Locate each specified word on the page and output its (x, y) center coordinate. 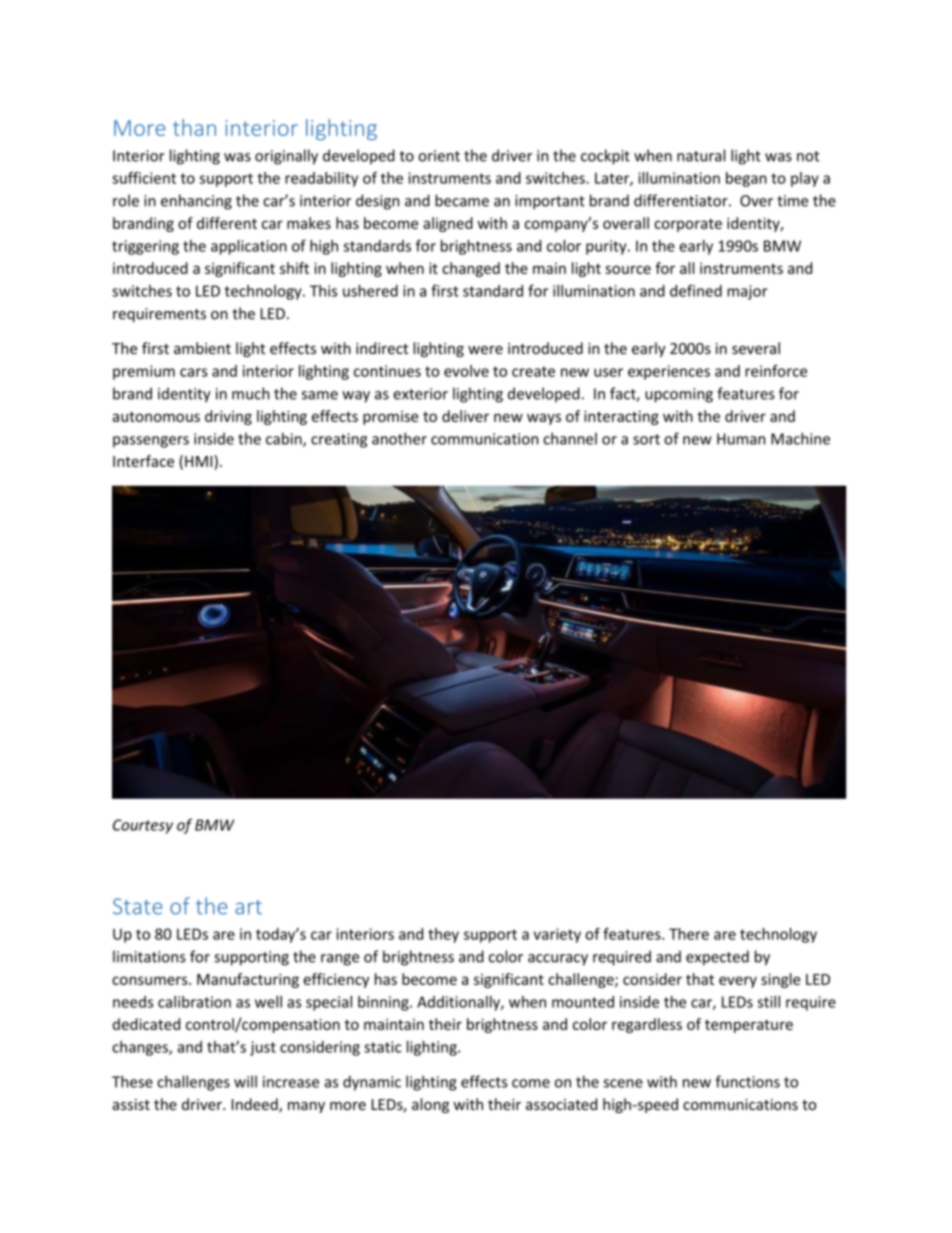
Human (741, 439)
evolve (466, 371)
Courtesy (143, 826)
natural (701, 155)
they (443, 935)
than (194, 127)
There (689, 934)
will (245, 1081)
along (430, 1105)
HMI (200, 461)
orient (439, 156)
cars (194, 372)
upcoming (679, 395)
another (399, 438)
